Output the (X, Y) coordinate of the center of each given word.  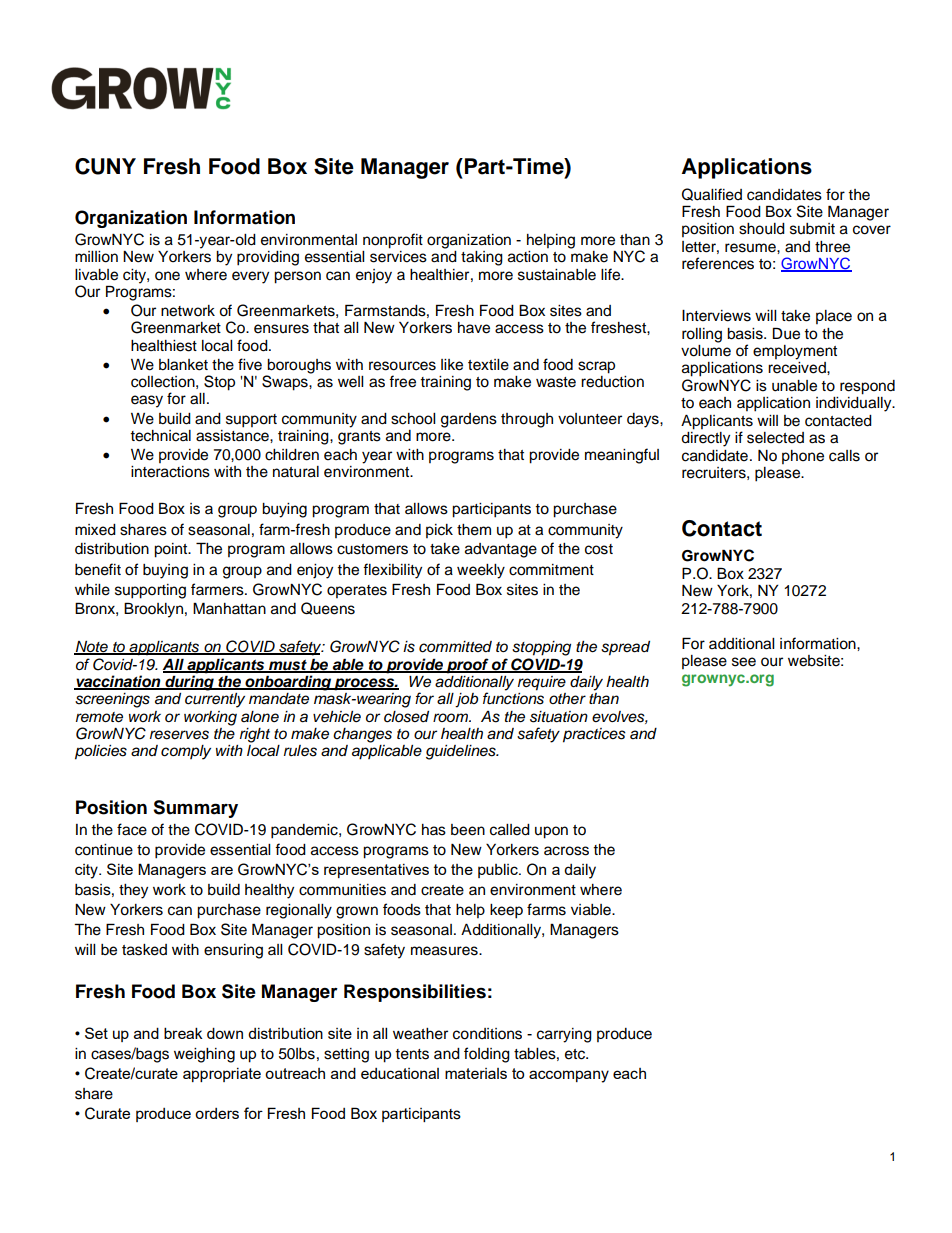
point (172, 550)
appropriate (222, 1075)
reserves (179, 735)
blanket (183, 365)
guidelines (462, 752)
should (762, 229)
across (566, 851)
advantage (501, 550)
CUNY (105, 166)
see (744, 662)
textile (488, 365)
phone (803, 457)
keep (506, 911)
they (133, 891)
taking (482, 258)
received (798, 368)
